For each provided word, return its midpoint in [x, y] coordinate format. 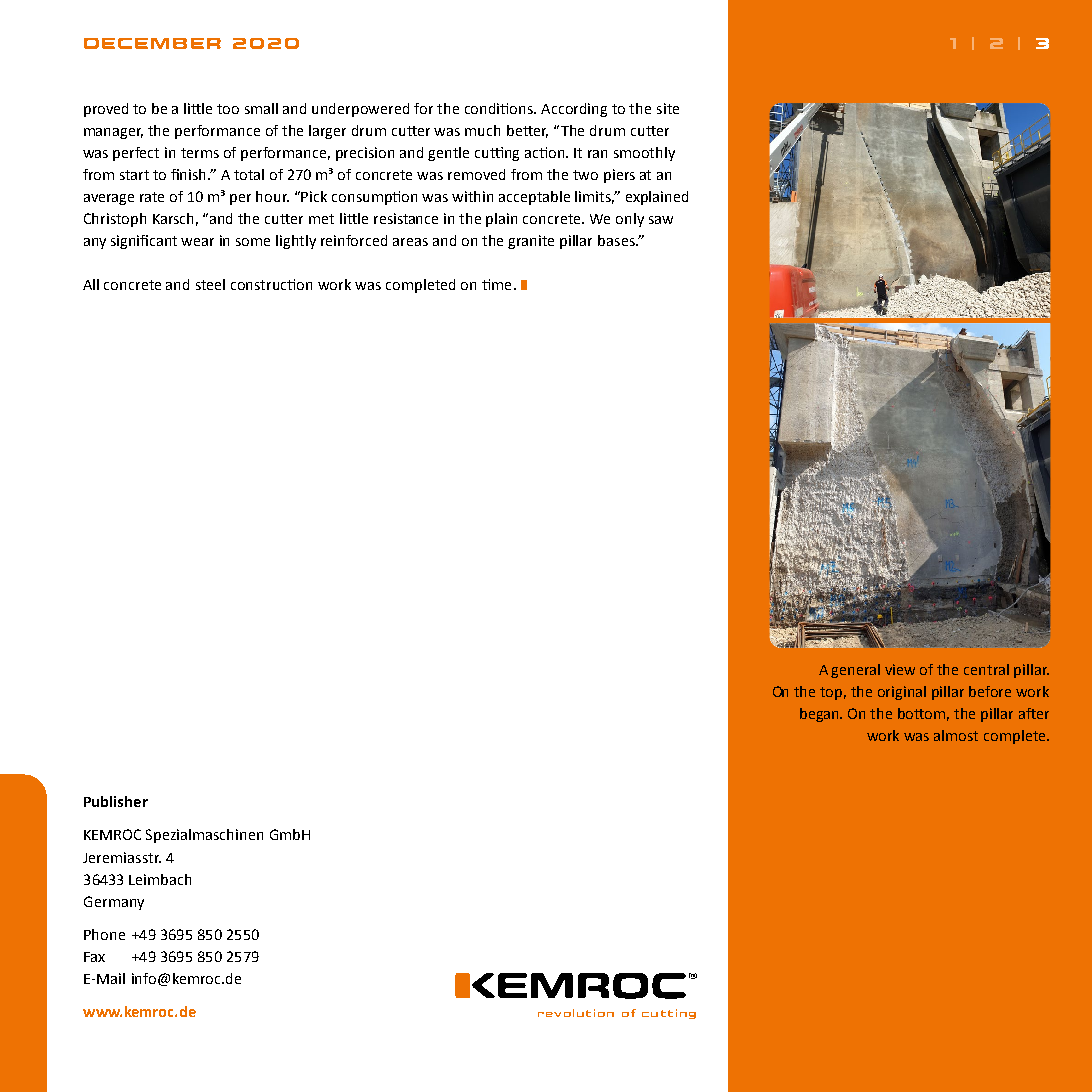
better [527, 131]
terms [200, 153]
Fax [94, 957]
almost [956, 735]
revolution [576, 1013]
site [668, 108]
